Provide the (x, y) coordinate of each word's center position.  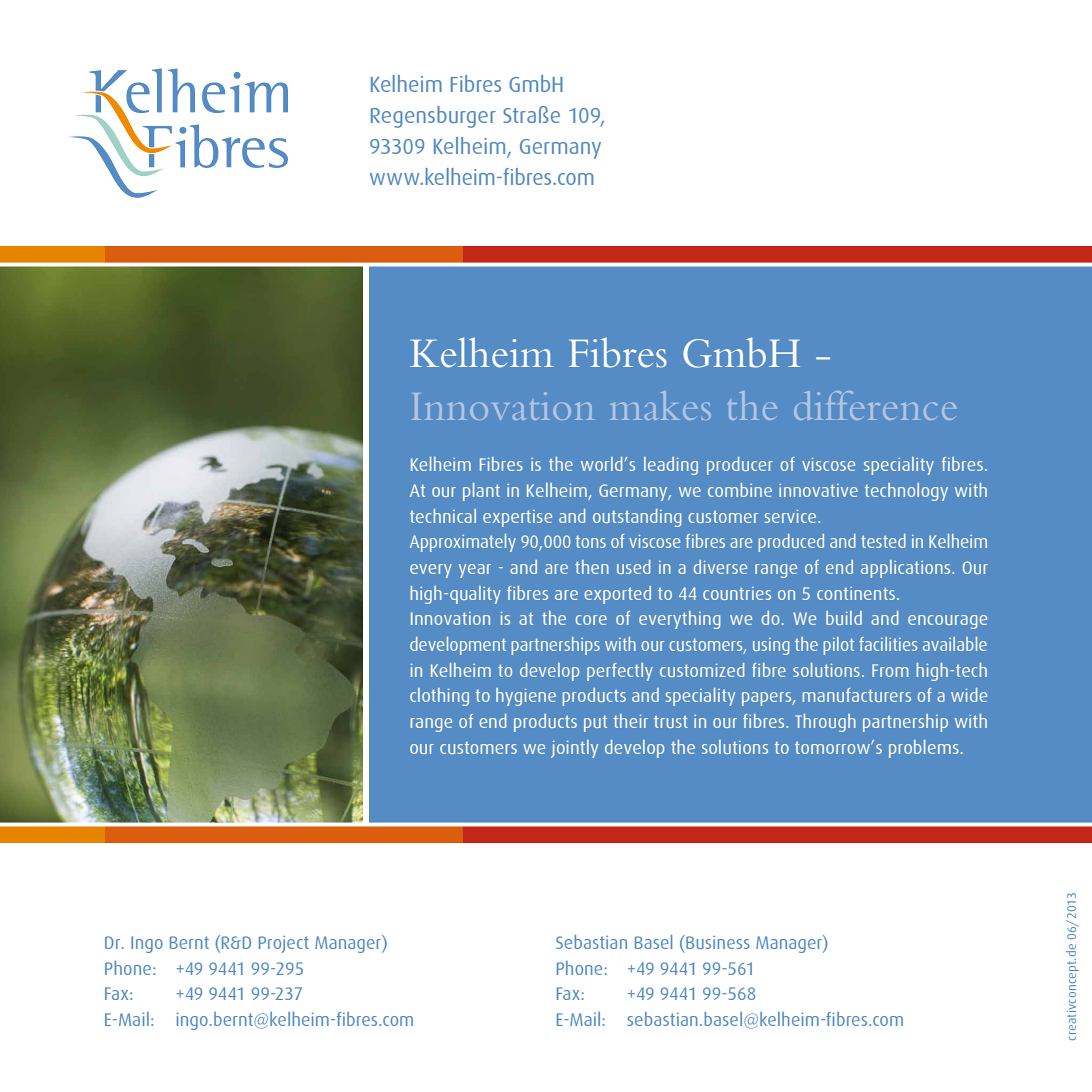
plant (481, 492)
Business (717, 942)
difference (875, 405)
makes (660, 405)
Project (284, 944)
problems (924, 749)
